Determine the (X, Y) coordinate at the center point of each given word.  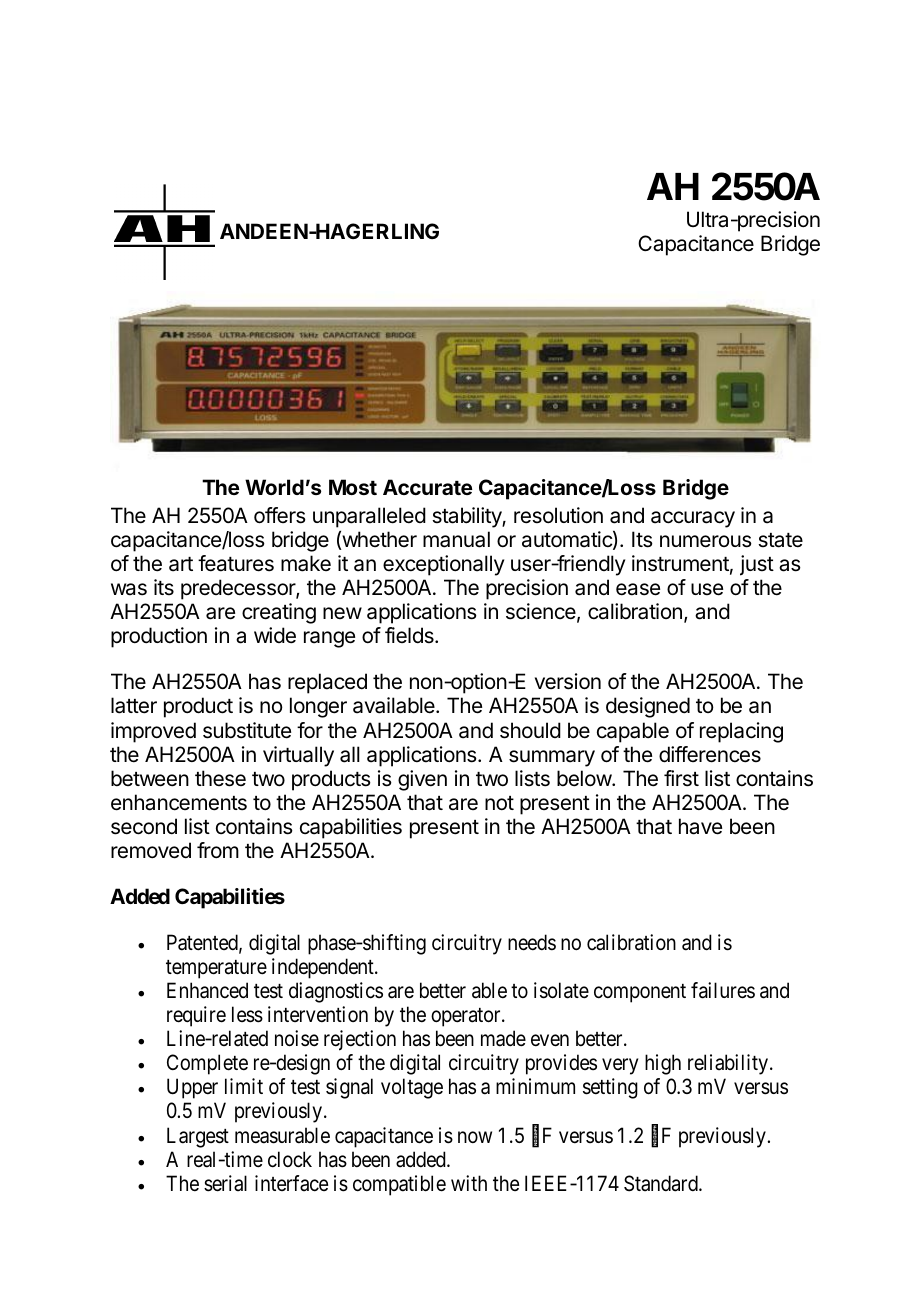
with (469, 1183)
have (700, 826)
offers (280, 515)
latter (134, 705)
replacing (741, 732)
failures (723, 990)
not (499, 803)
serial (225, 1183)
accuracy (693, 519)
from (218, 850)
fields (410, 635)
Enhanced (207, 990)
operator (467, 1017)
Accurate (427, 487)
